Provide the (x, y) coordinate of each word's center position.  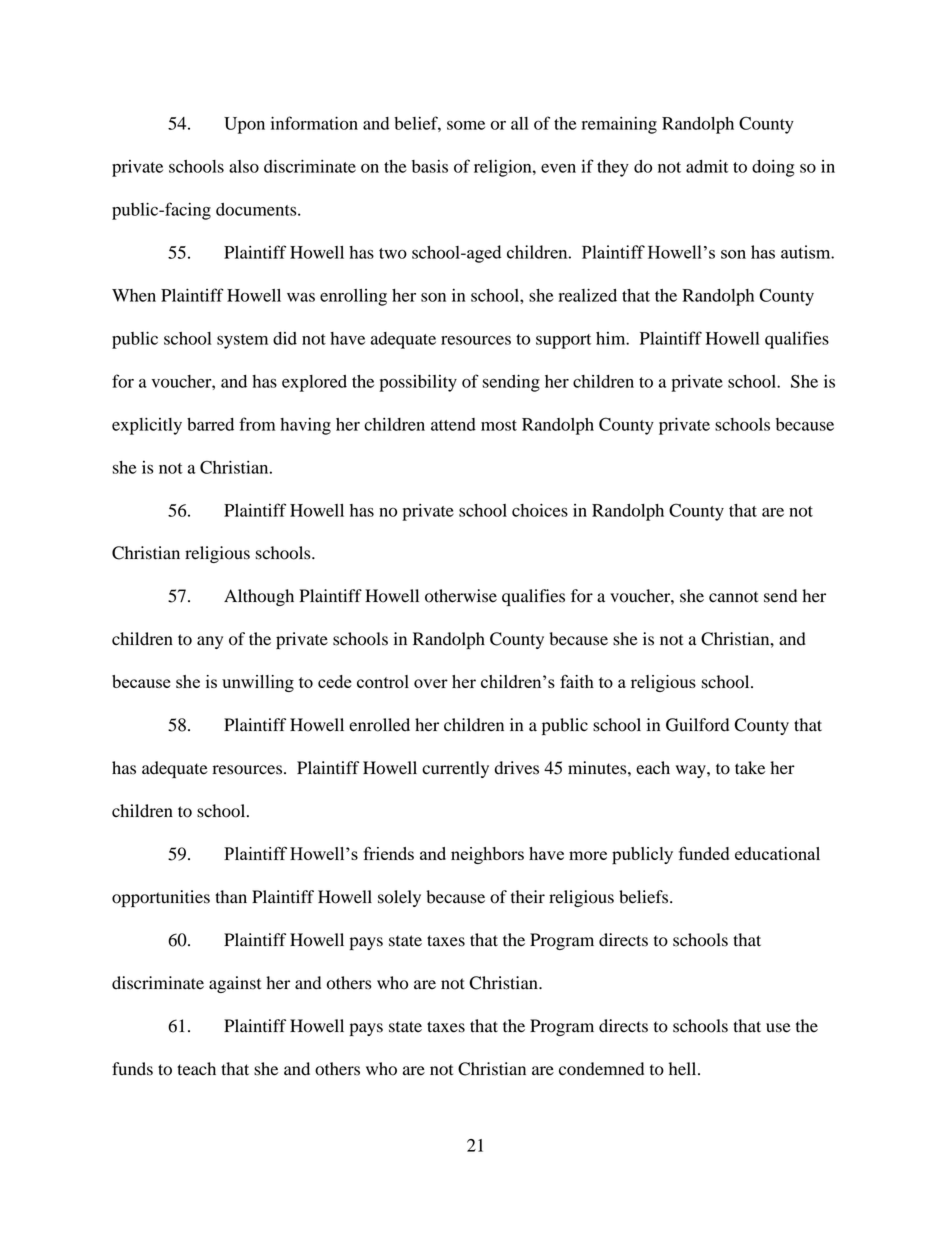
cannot (733, 597)
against (235, 984)
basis (430, 166)
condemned (601, 1069)
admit (707, 166)
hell (684, 1068)
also (244, 166)
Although (259, 597)
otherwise (461, 596)
